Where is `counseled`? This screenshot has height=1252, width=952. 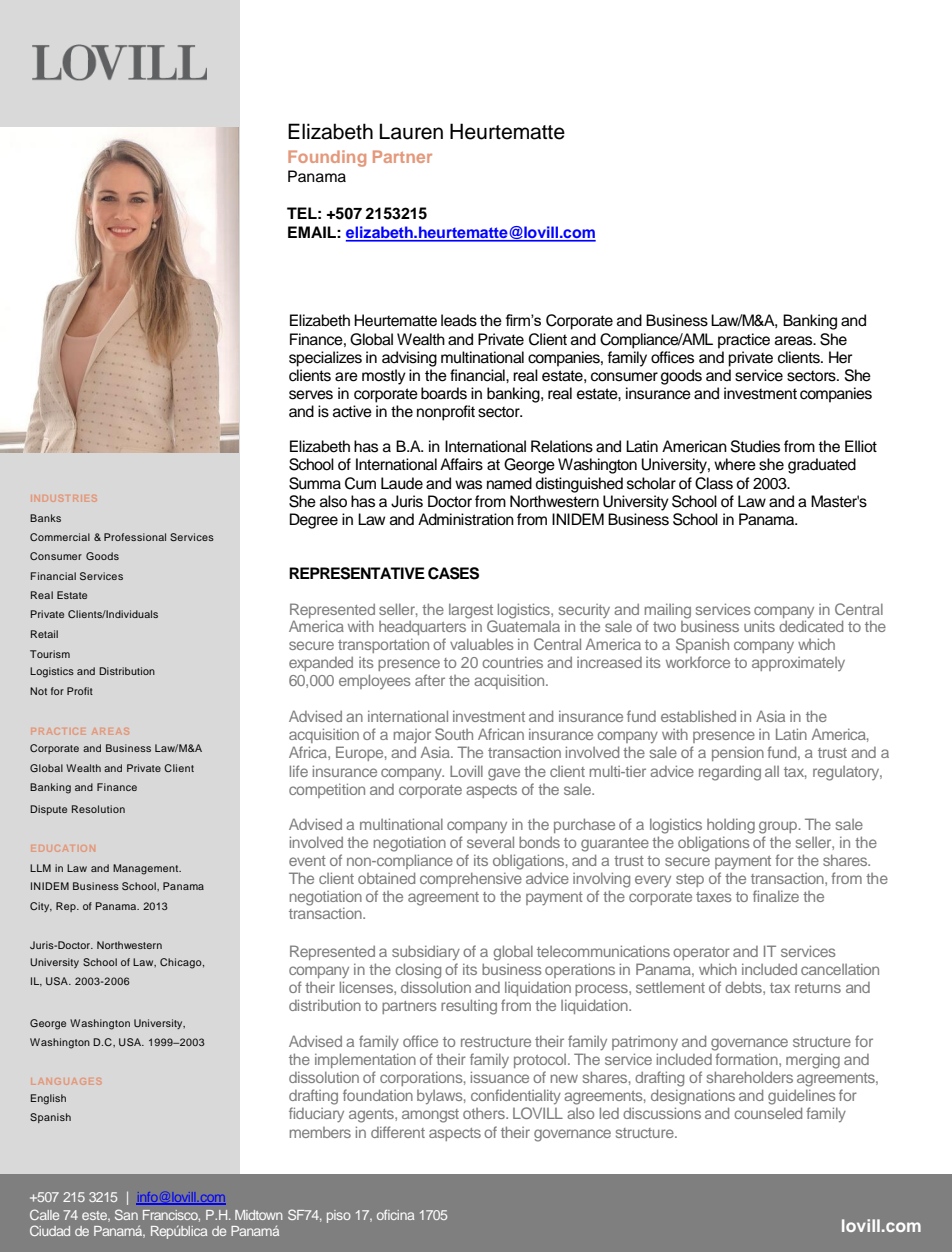
counseled is located at coordinates (768, 1113).
